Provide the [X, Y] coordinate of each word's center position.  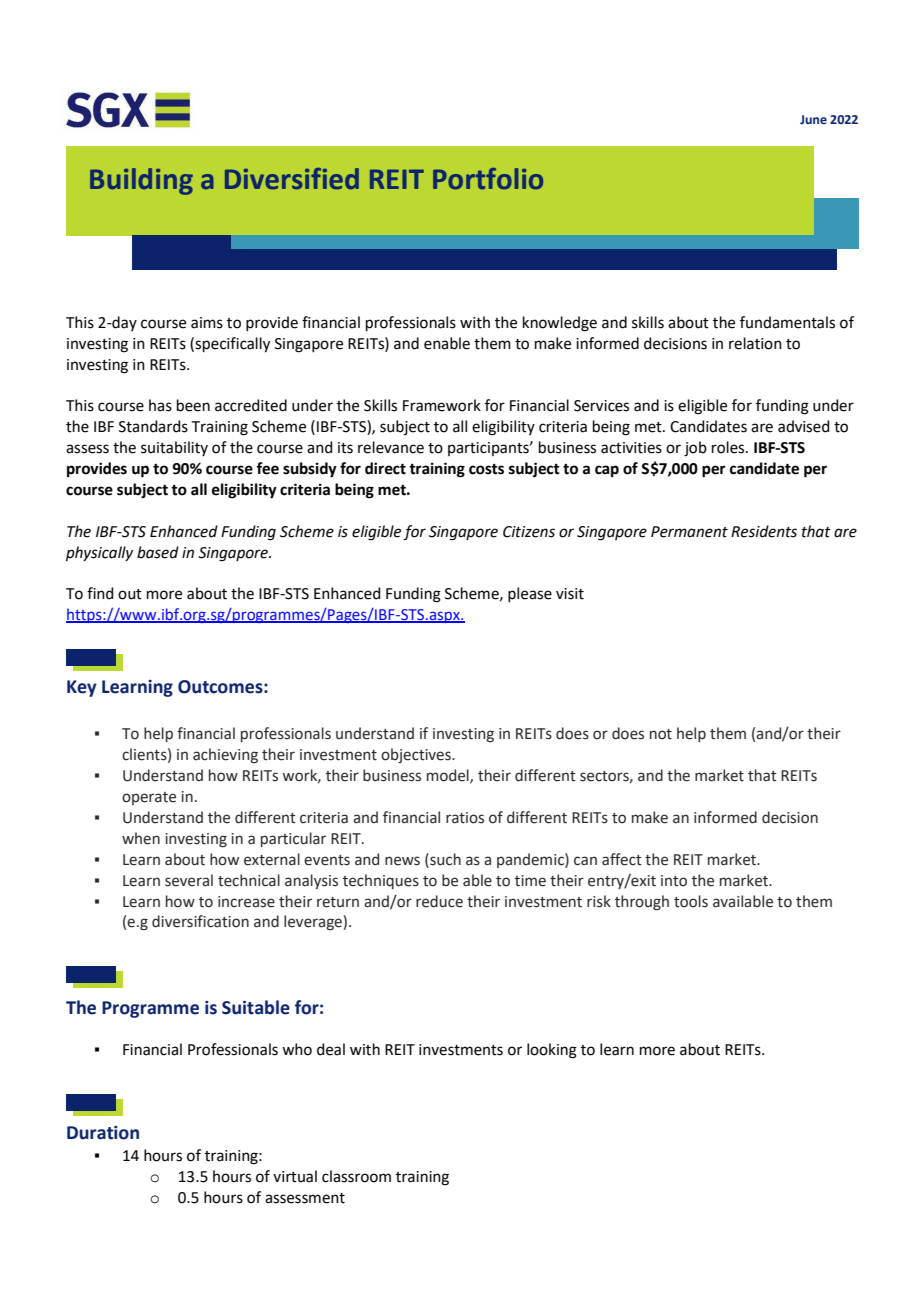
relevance [391, 447]
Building [141, 181]
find [100, 593]
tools [691, 901]
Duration [103, 1133]
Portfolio [488, 179]
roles [729, 447]
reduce [439, 901]
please [530, 594]
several [189, 880]
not [661, 734]
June [813, 119]
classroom [356, 1176]
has [160, 405]
